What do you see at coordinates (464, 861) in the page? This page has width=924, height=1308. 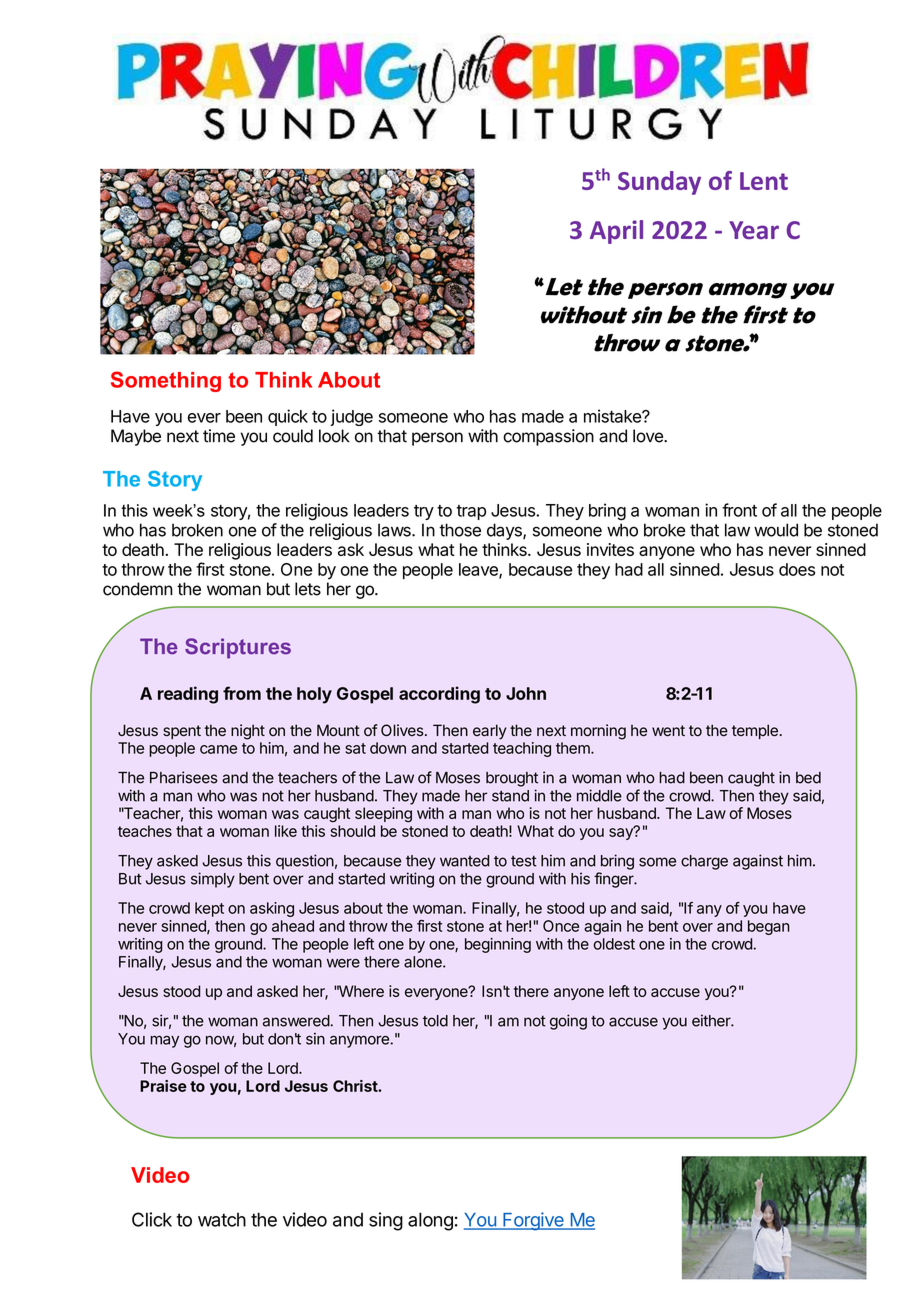 I see `wanted` at bounding box center [464, 861].
